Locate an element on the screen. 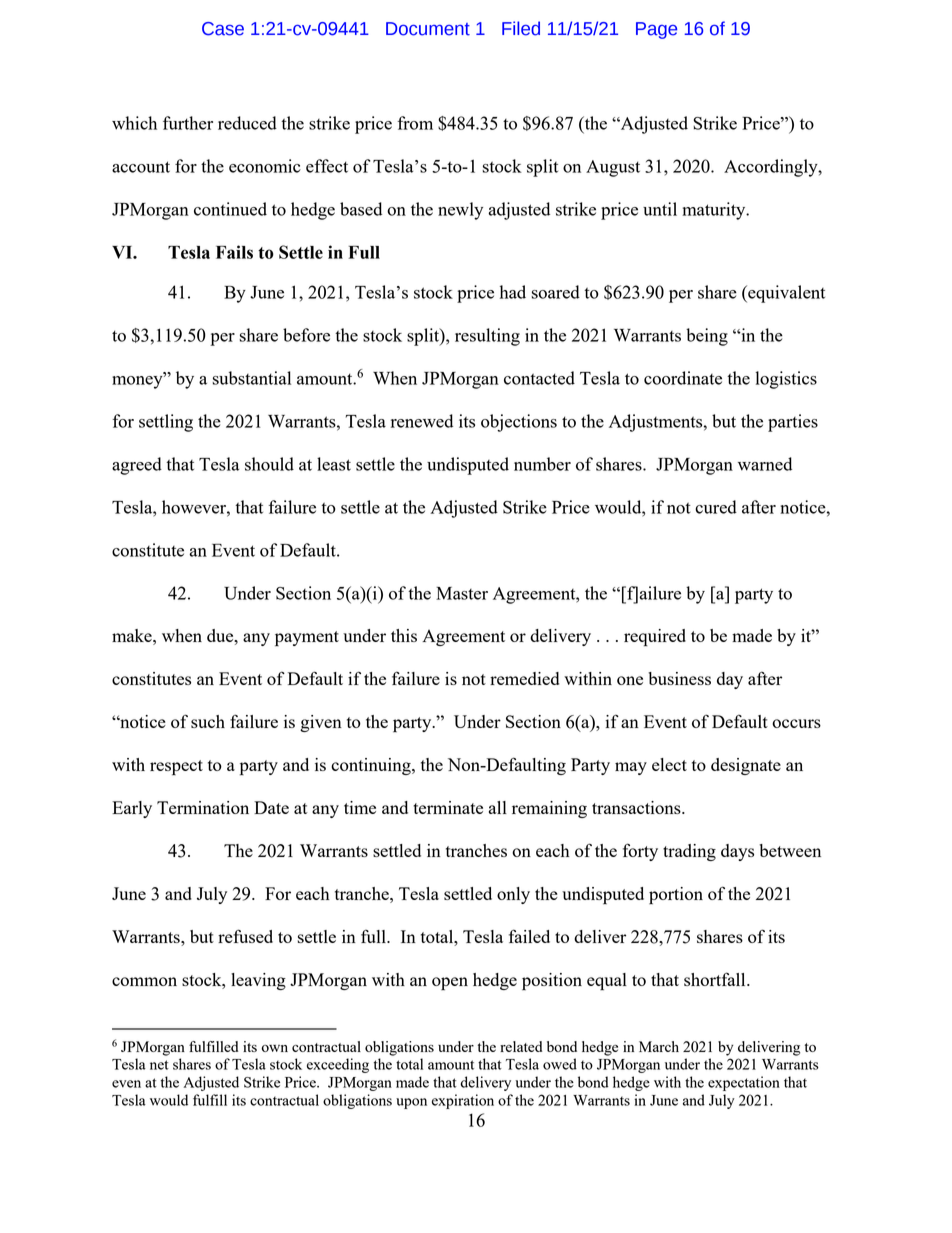  coordinate is located at coordinates (683, 378).
